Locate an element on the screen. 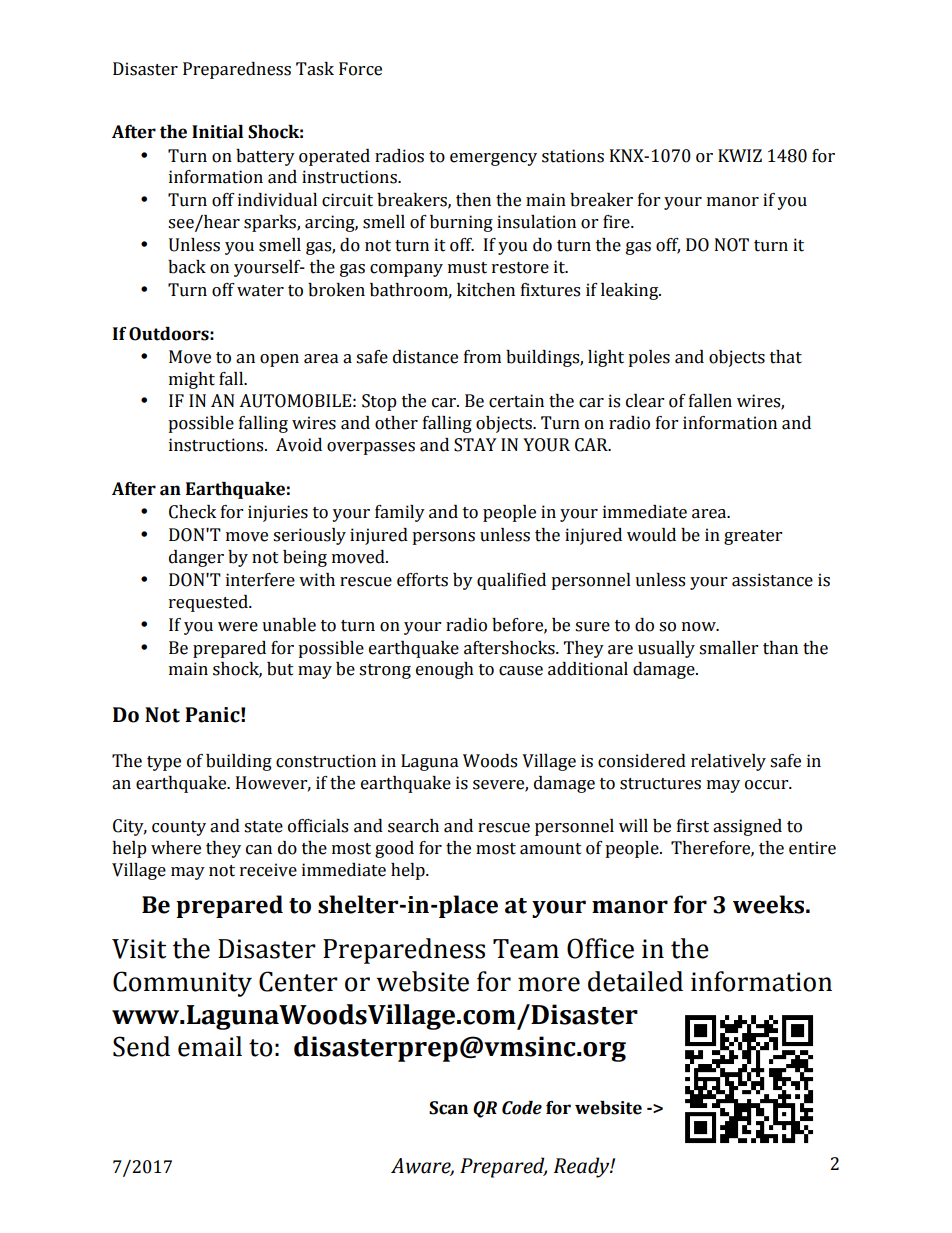 This screenshot has height=1233, width=952. requested is located at coordinates (209, 603).
